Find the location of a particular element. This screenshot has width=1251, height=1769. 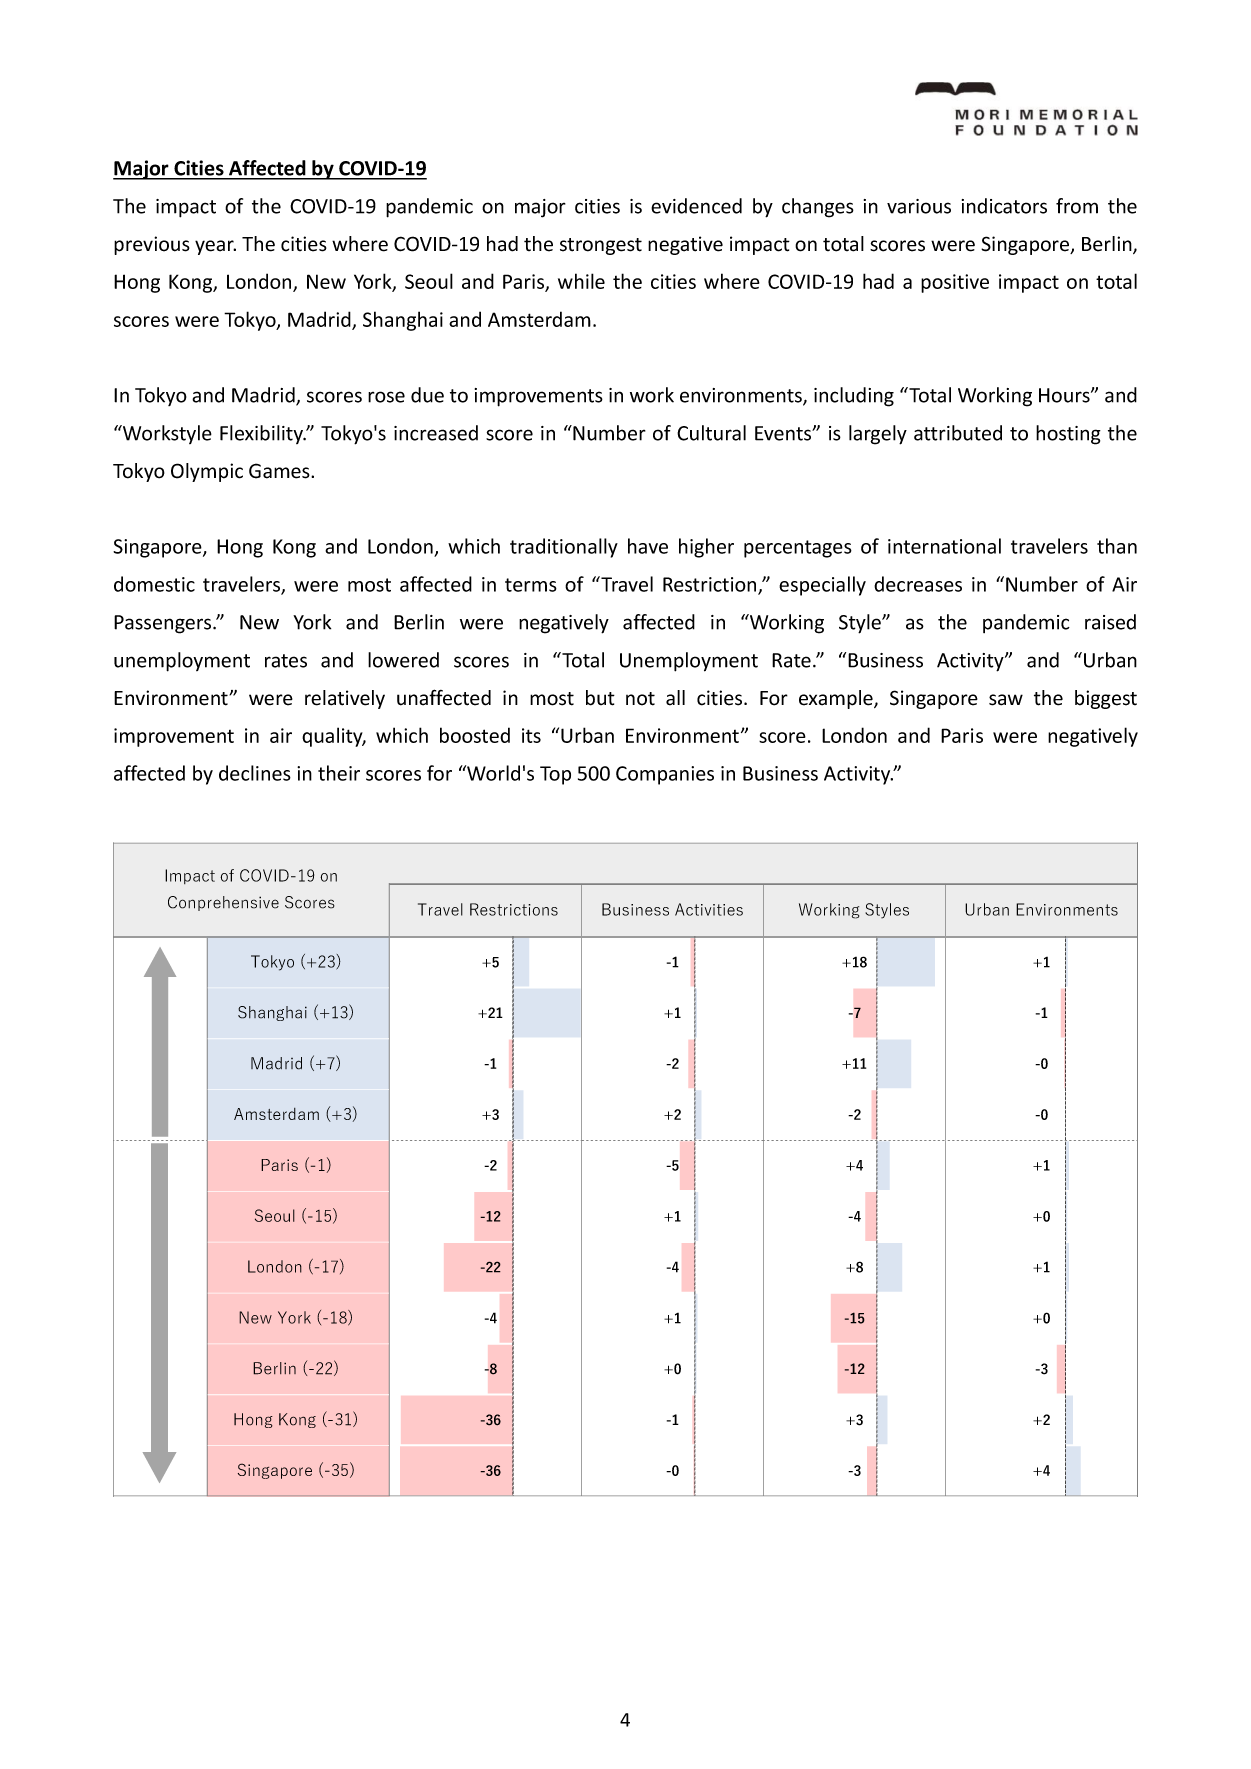

year is located at coordinates (215, 247).
